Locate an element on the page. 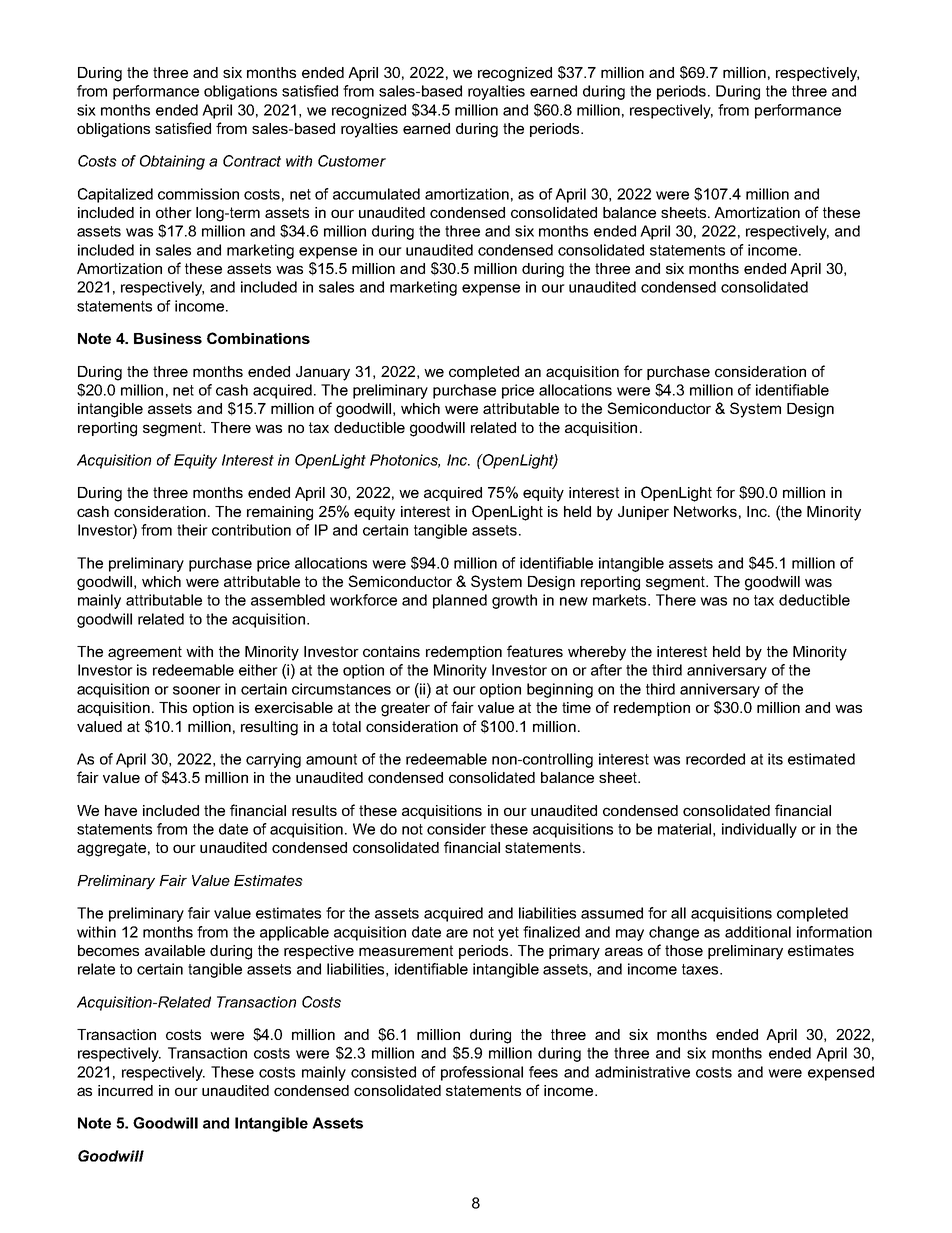 This page has width=952, height=1233. professional is located at coordinates (482, 1073).
